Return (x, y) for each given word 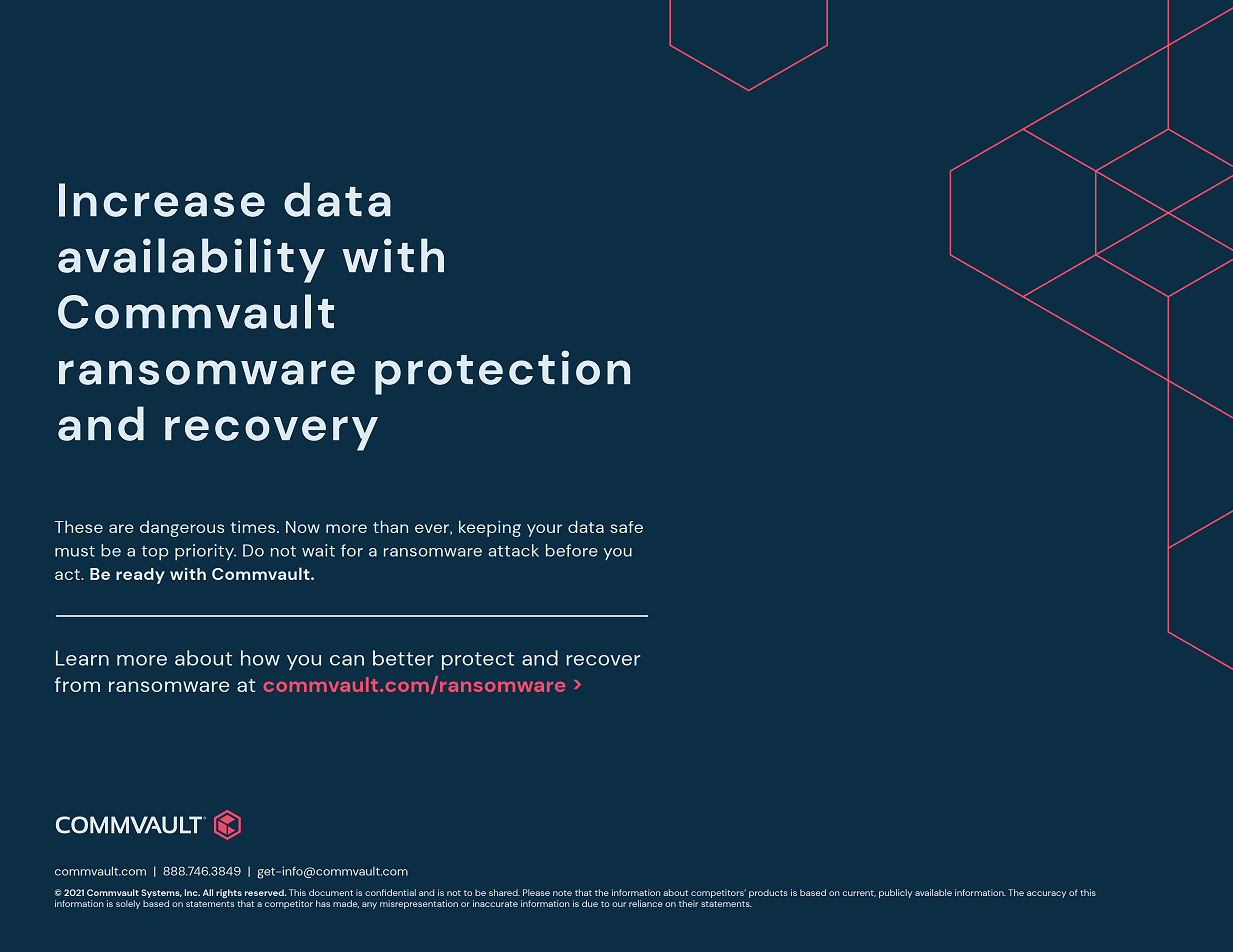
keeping (490, 528)
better (403, 658)
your (544, 530)
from (77, 684)
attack (513, 550)
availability (191, 260)
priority (205, 552)
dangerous (182, 529)
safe (626, 527)
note (562, 893)
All (208, 892)
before (572, 550)
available (933, 892)
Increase (162, 200)
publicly (895, 893)
